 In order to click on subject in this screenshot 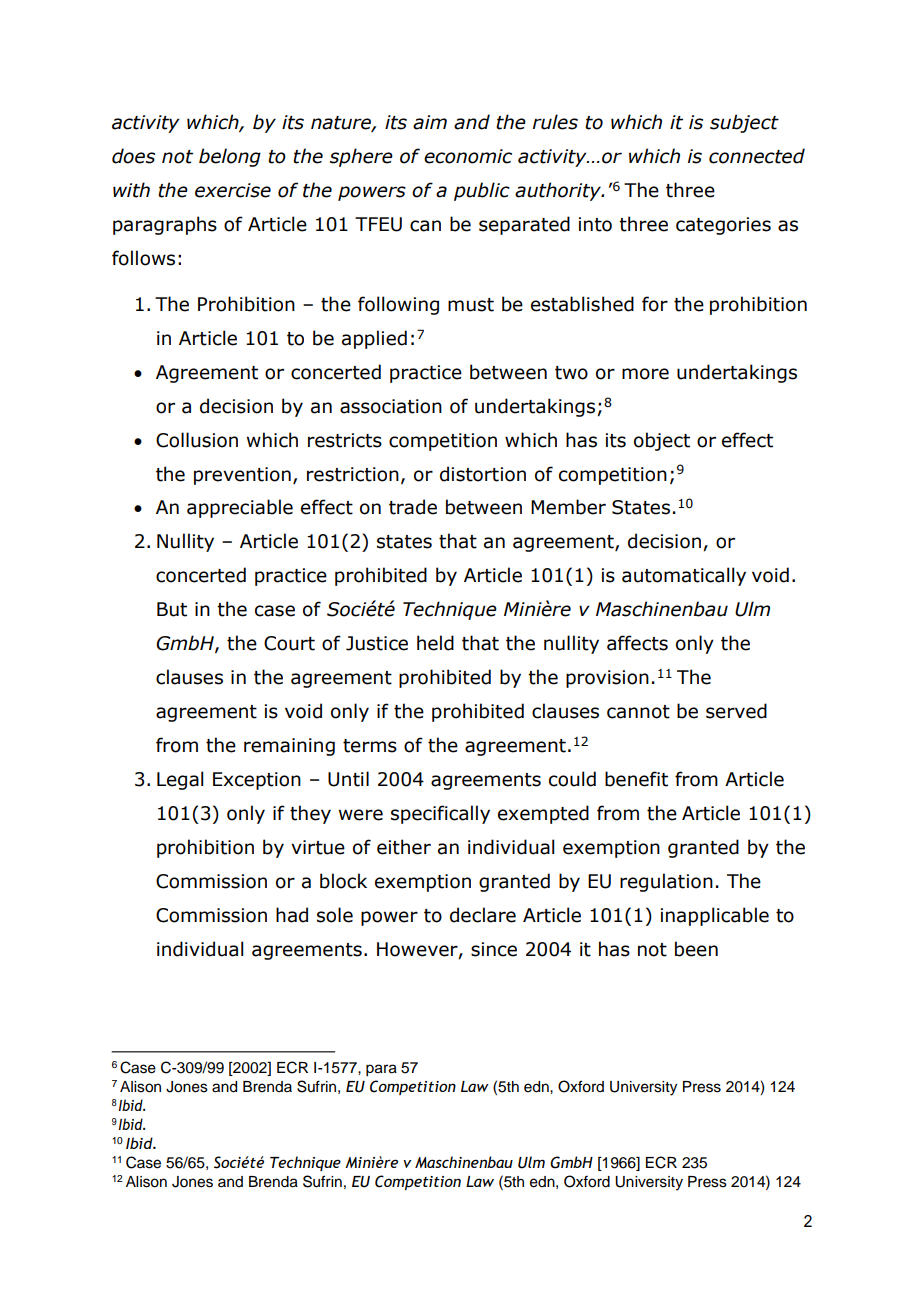, I will do `click(744, 123)`.
